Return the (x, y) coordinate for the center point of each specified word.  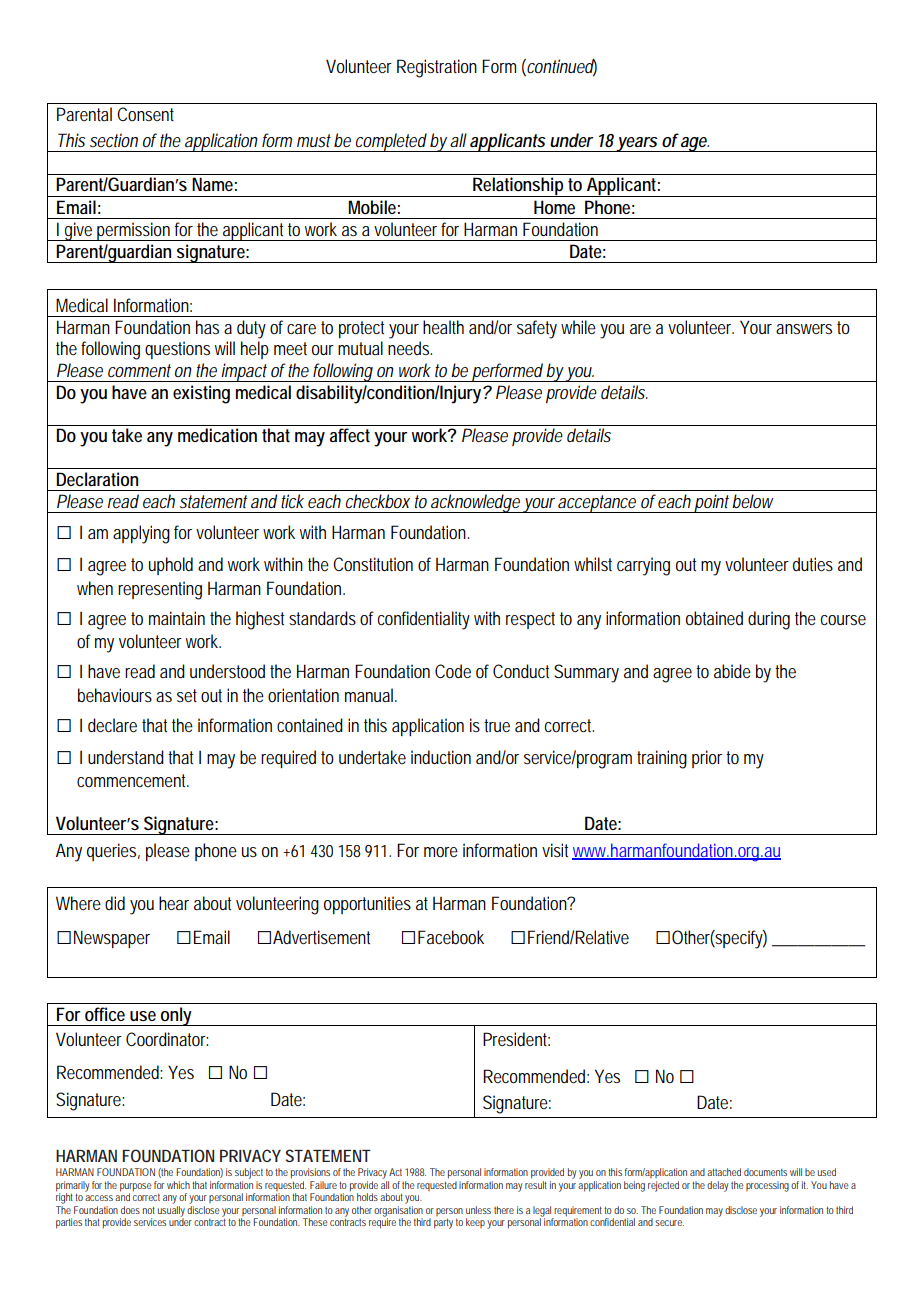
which (178, 1185)
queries (113, 852)
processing (767, 1186)
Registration (437, 68)
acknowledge (476, 503)
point (713, 503)
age (694, 144)
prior (707, 759)
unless (478, 1210)
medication (217, 435)
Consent (145, 114)
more (441, 852)
